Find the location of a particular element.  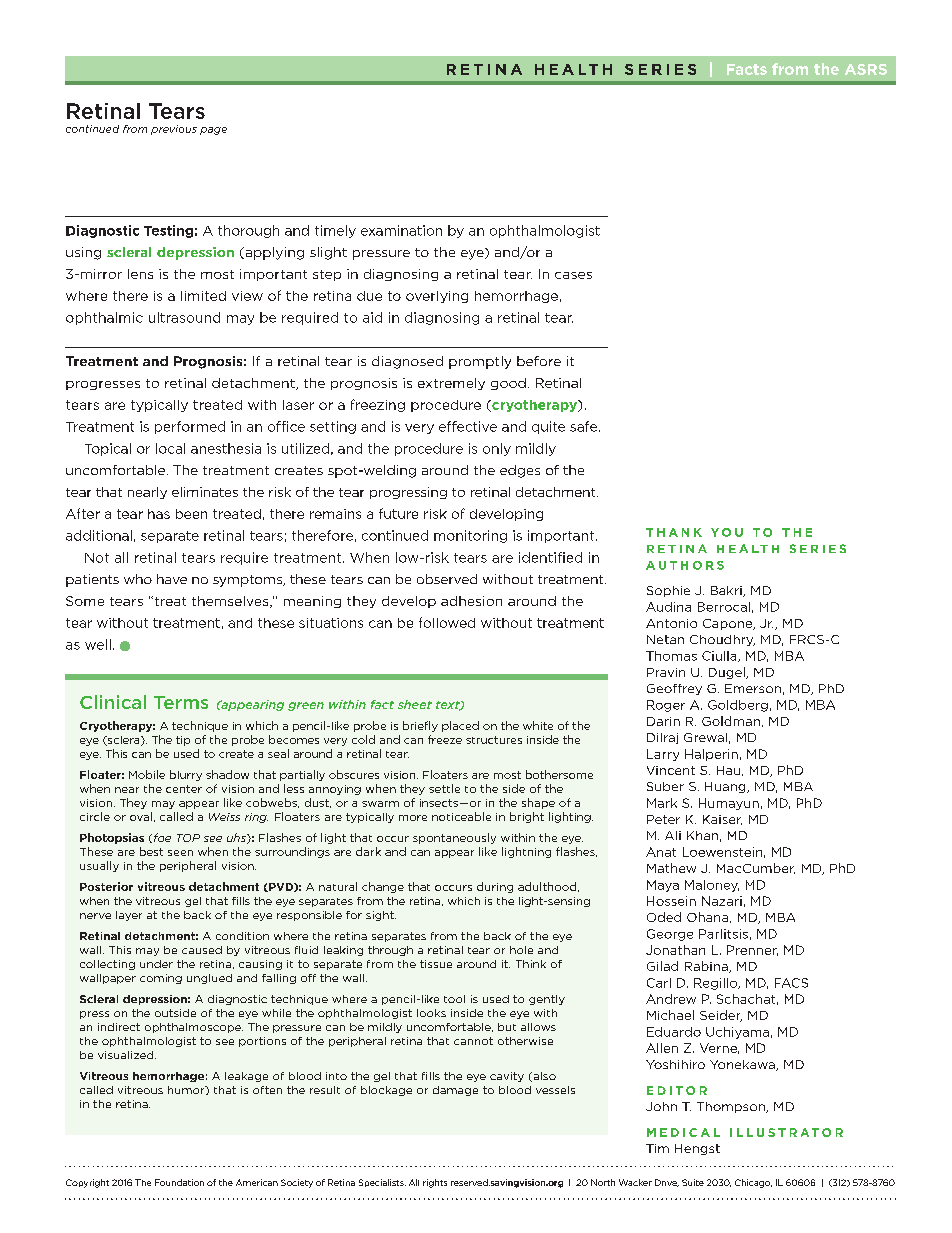

Ciulla is located at coordinates (720, 656).
